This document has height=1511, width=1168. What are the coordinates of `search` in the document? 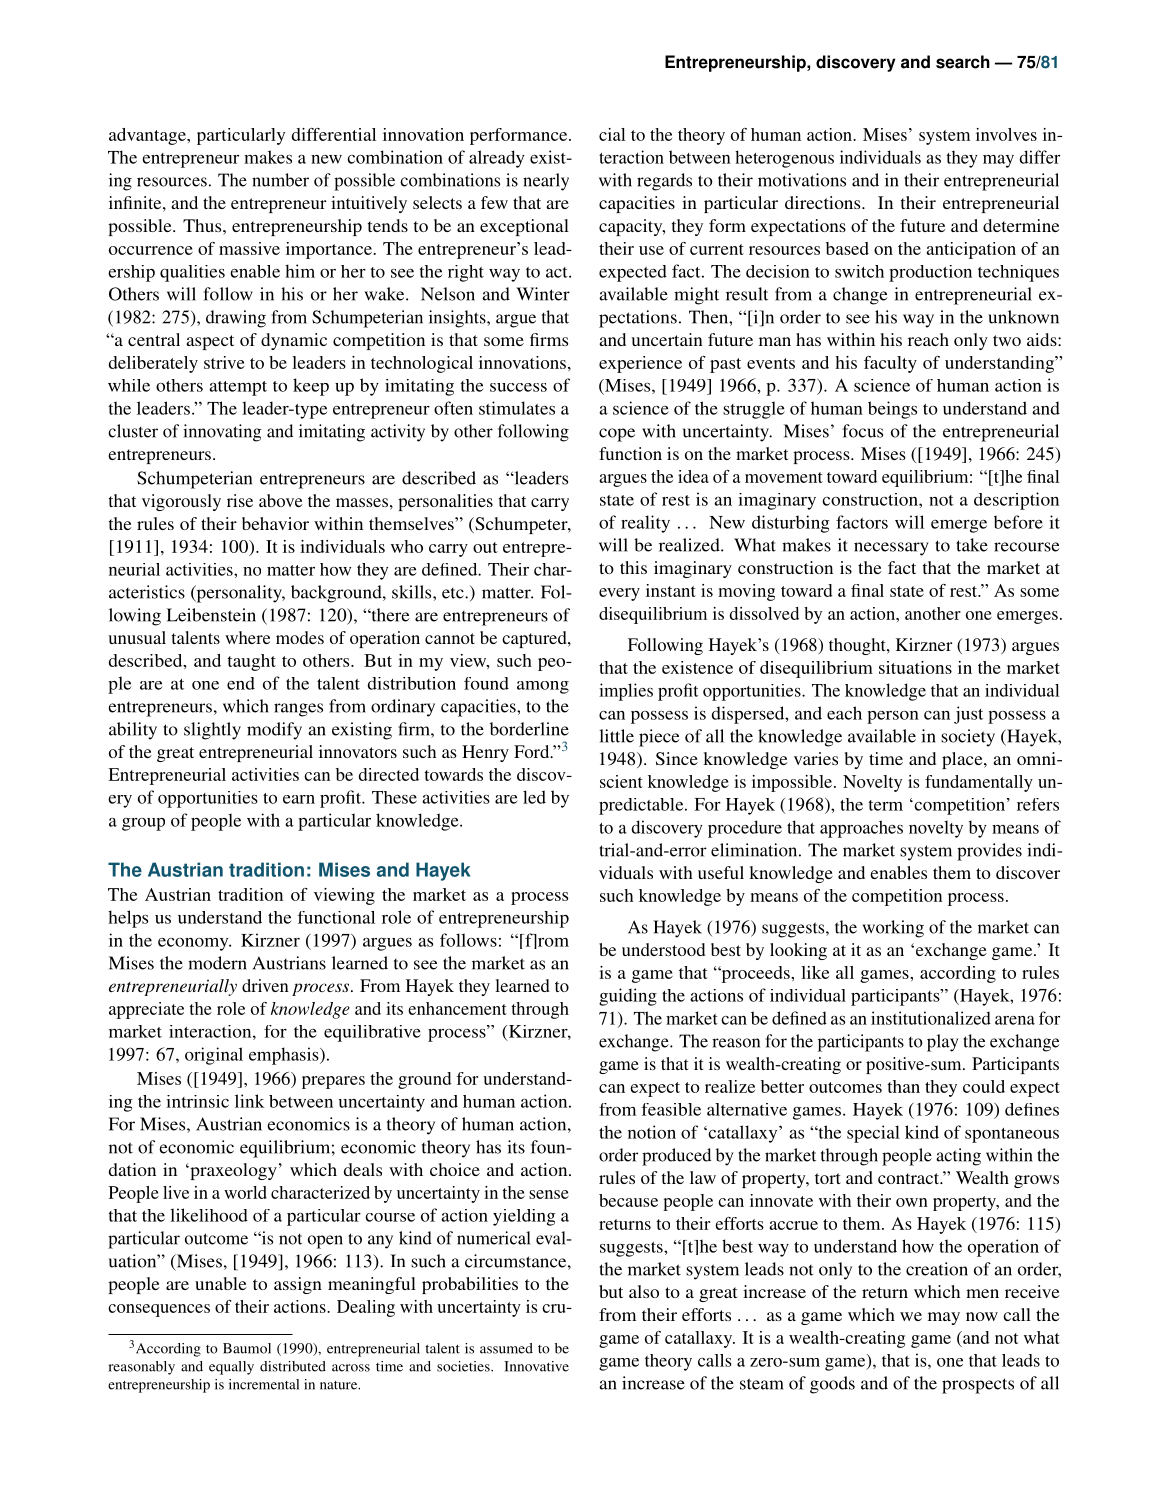 It's located at (963, 62).
